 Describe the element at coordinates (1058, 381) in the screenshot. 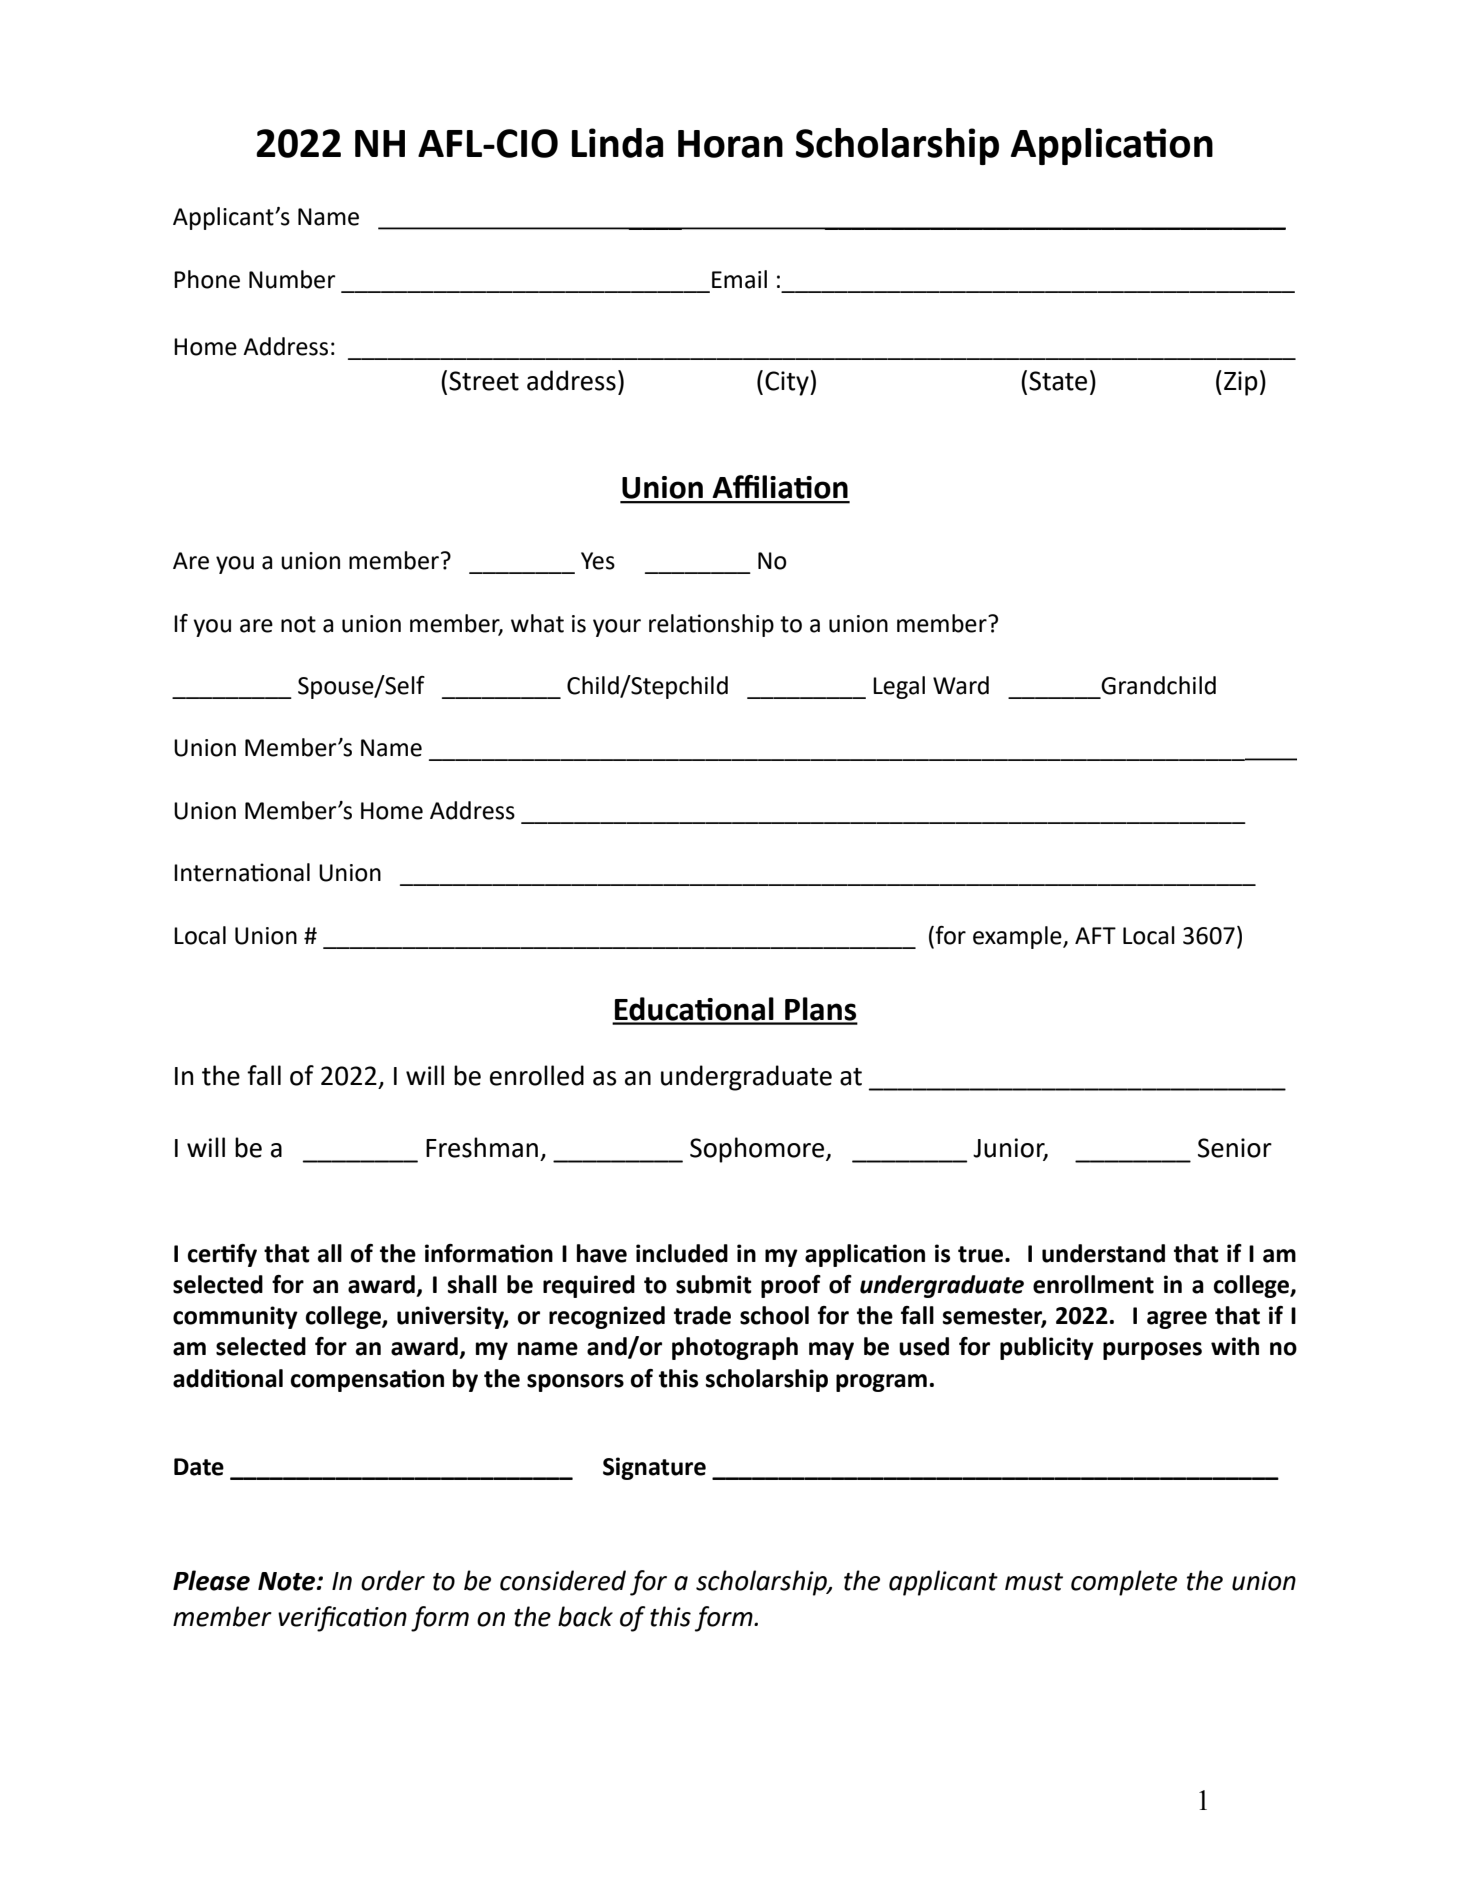

I see `State` at that location.
